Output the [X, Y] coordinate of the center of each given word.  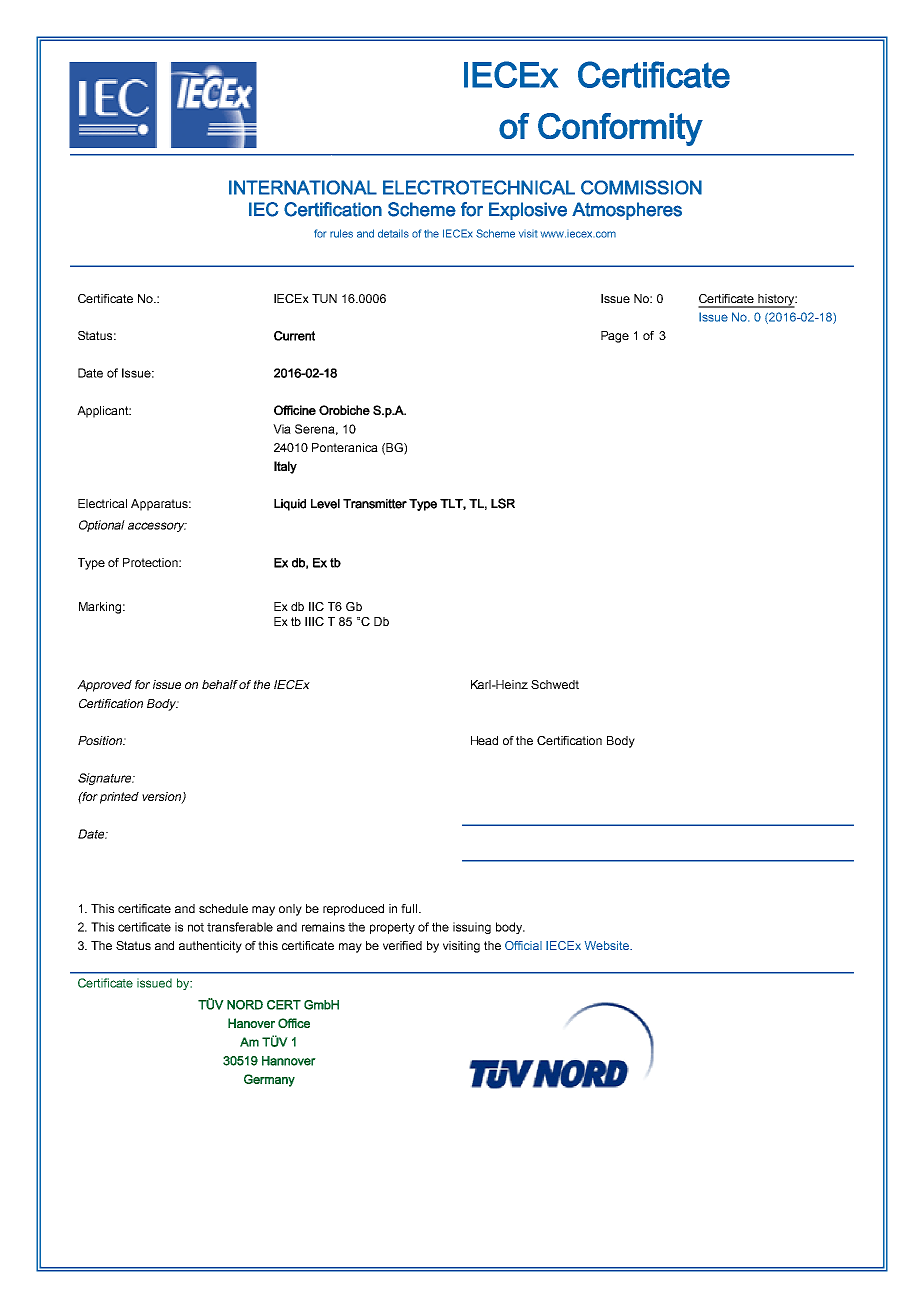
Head [484, 740]
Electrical [102, 503]
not [196, 927]
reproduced [353, 910]
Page [615, 337]
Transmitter [375, 504]
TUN [324, 298]
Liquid [290, 505]
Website [608, 945]
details [393, 233]
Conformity [620, 129]
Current [294, 336]
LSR [503, 503]
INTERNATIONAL [303, 187]
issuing [472, 928]
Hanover [251, 1023]
